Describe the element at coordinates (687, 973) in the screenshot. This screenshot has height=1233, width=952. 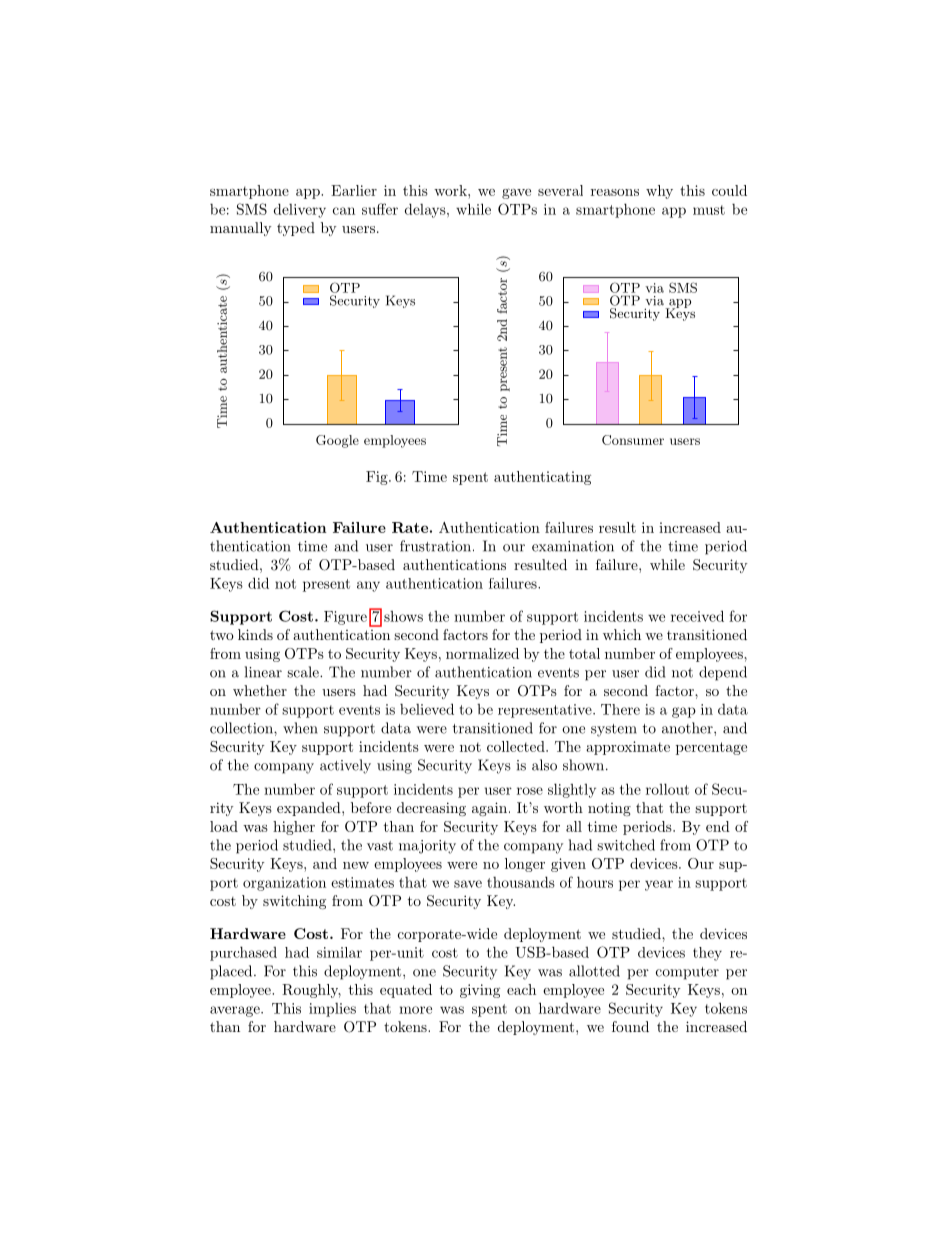
I see `computer` at that location.
